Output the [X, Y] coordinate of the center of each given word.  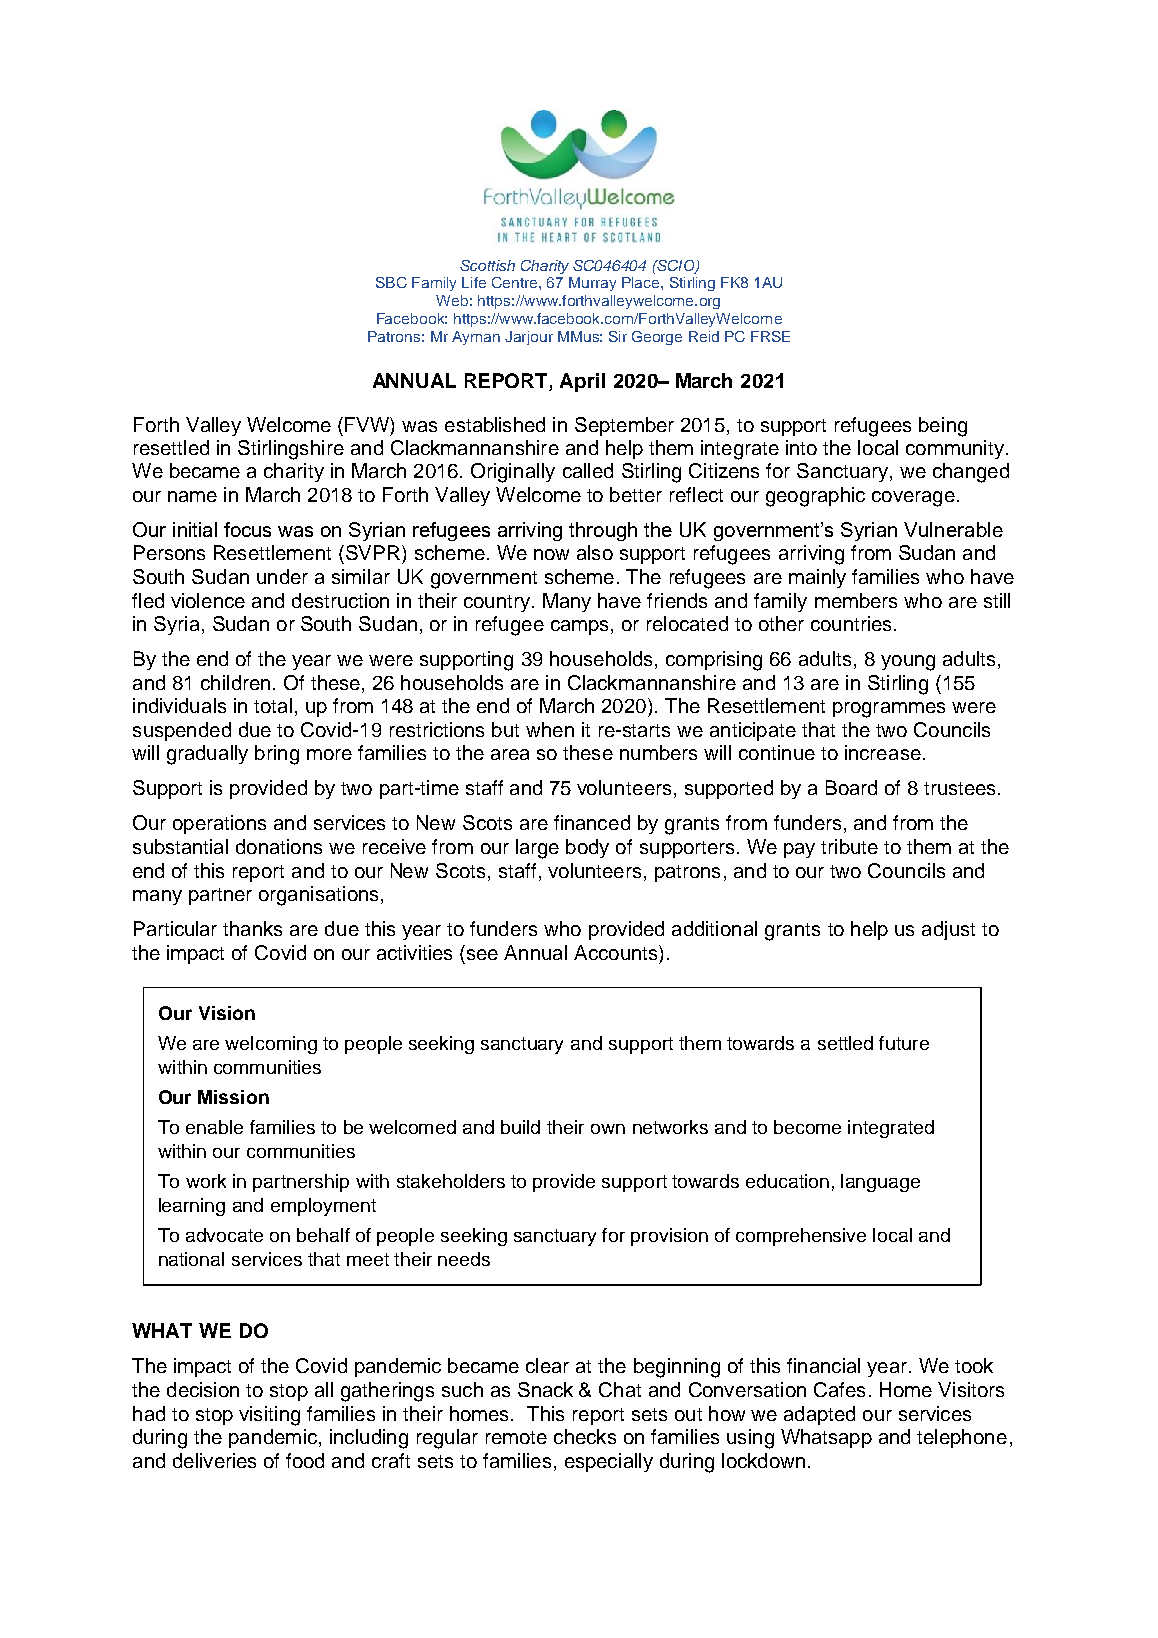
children [235, 682]
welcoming [271, 1045]
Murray [592, 284]
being [943, 427]
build [520, 1127]
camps [581, 627]
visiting [269, 1416]
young [908, 663]
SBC [391, 282]
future [904, 1043]
